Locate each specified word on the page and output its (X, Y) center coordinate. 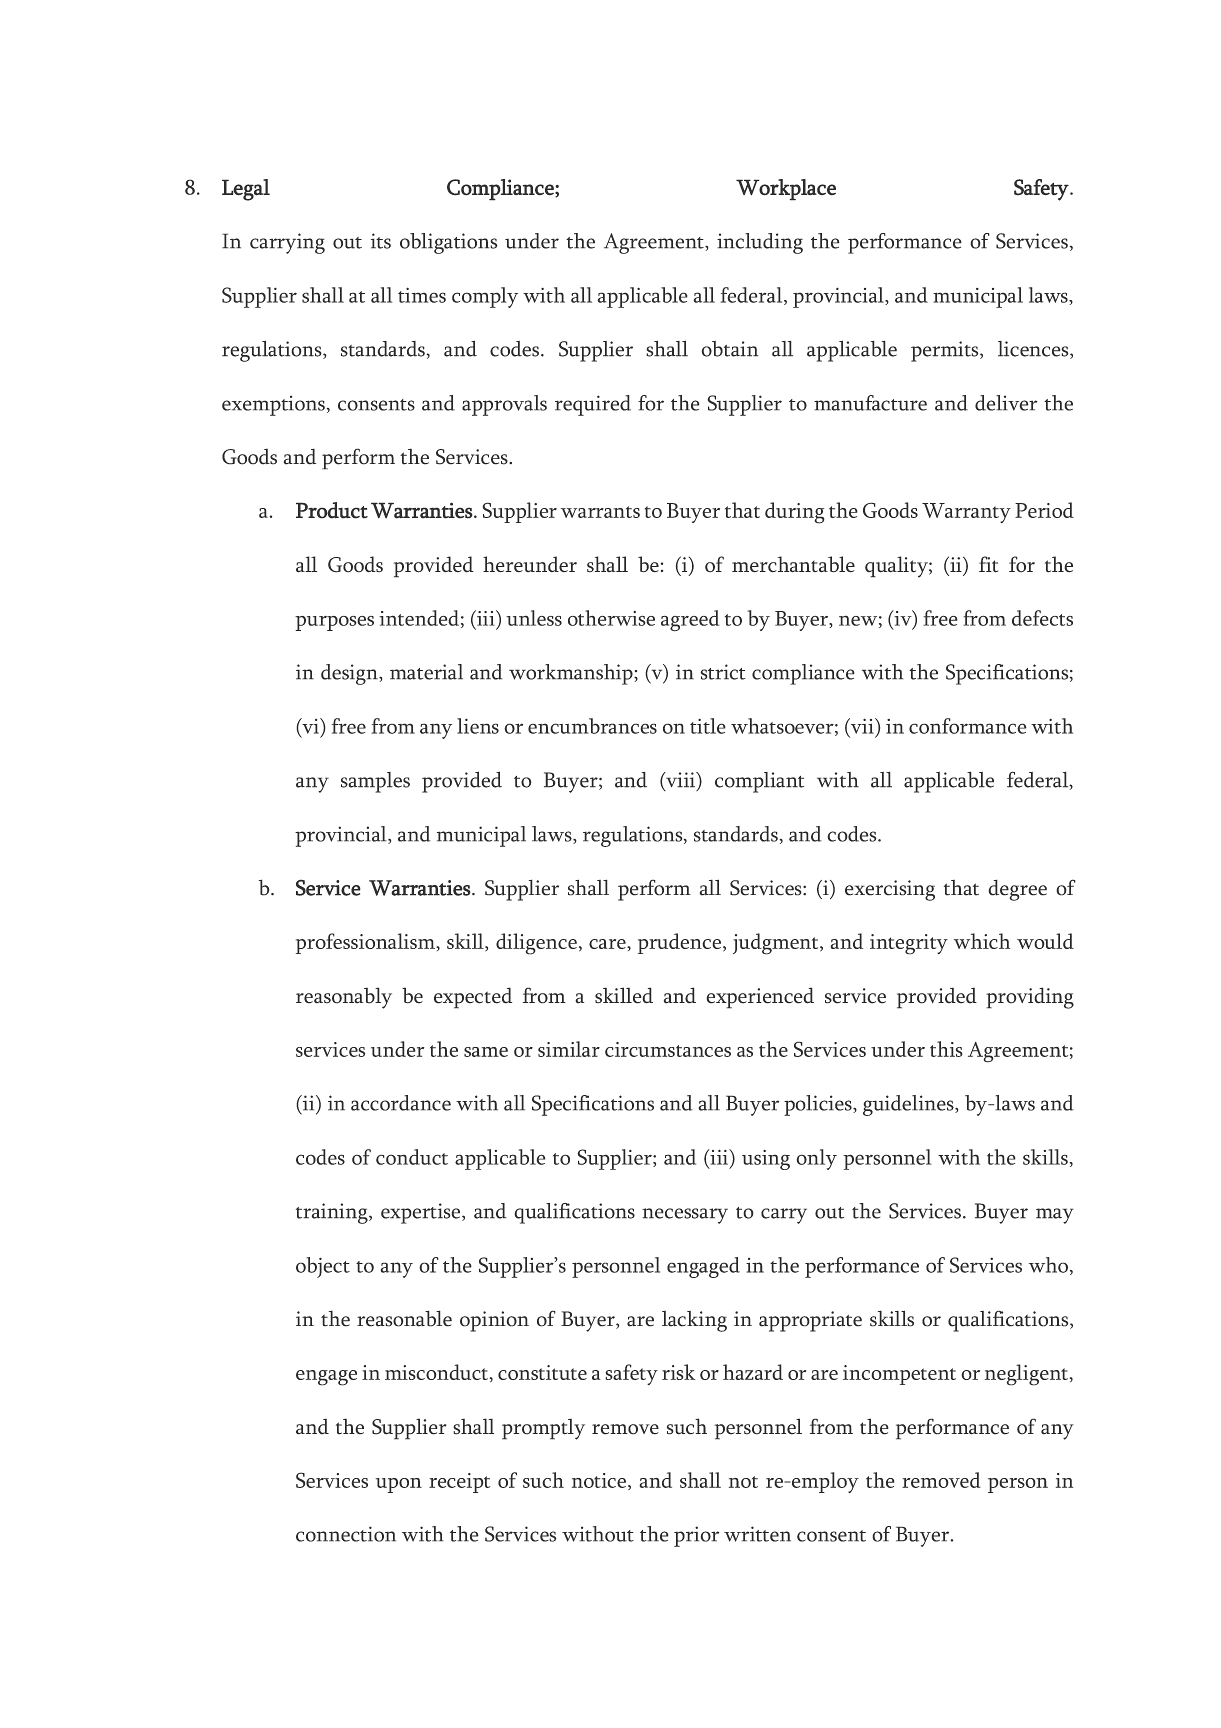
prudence (679, 943)
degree (1017, 890)
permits (946, 351)
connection (346, 1534)
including (760, 243)
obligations (449, 243)
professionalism (366, 943)
